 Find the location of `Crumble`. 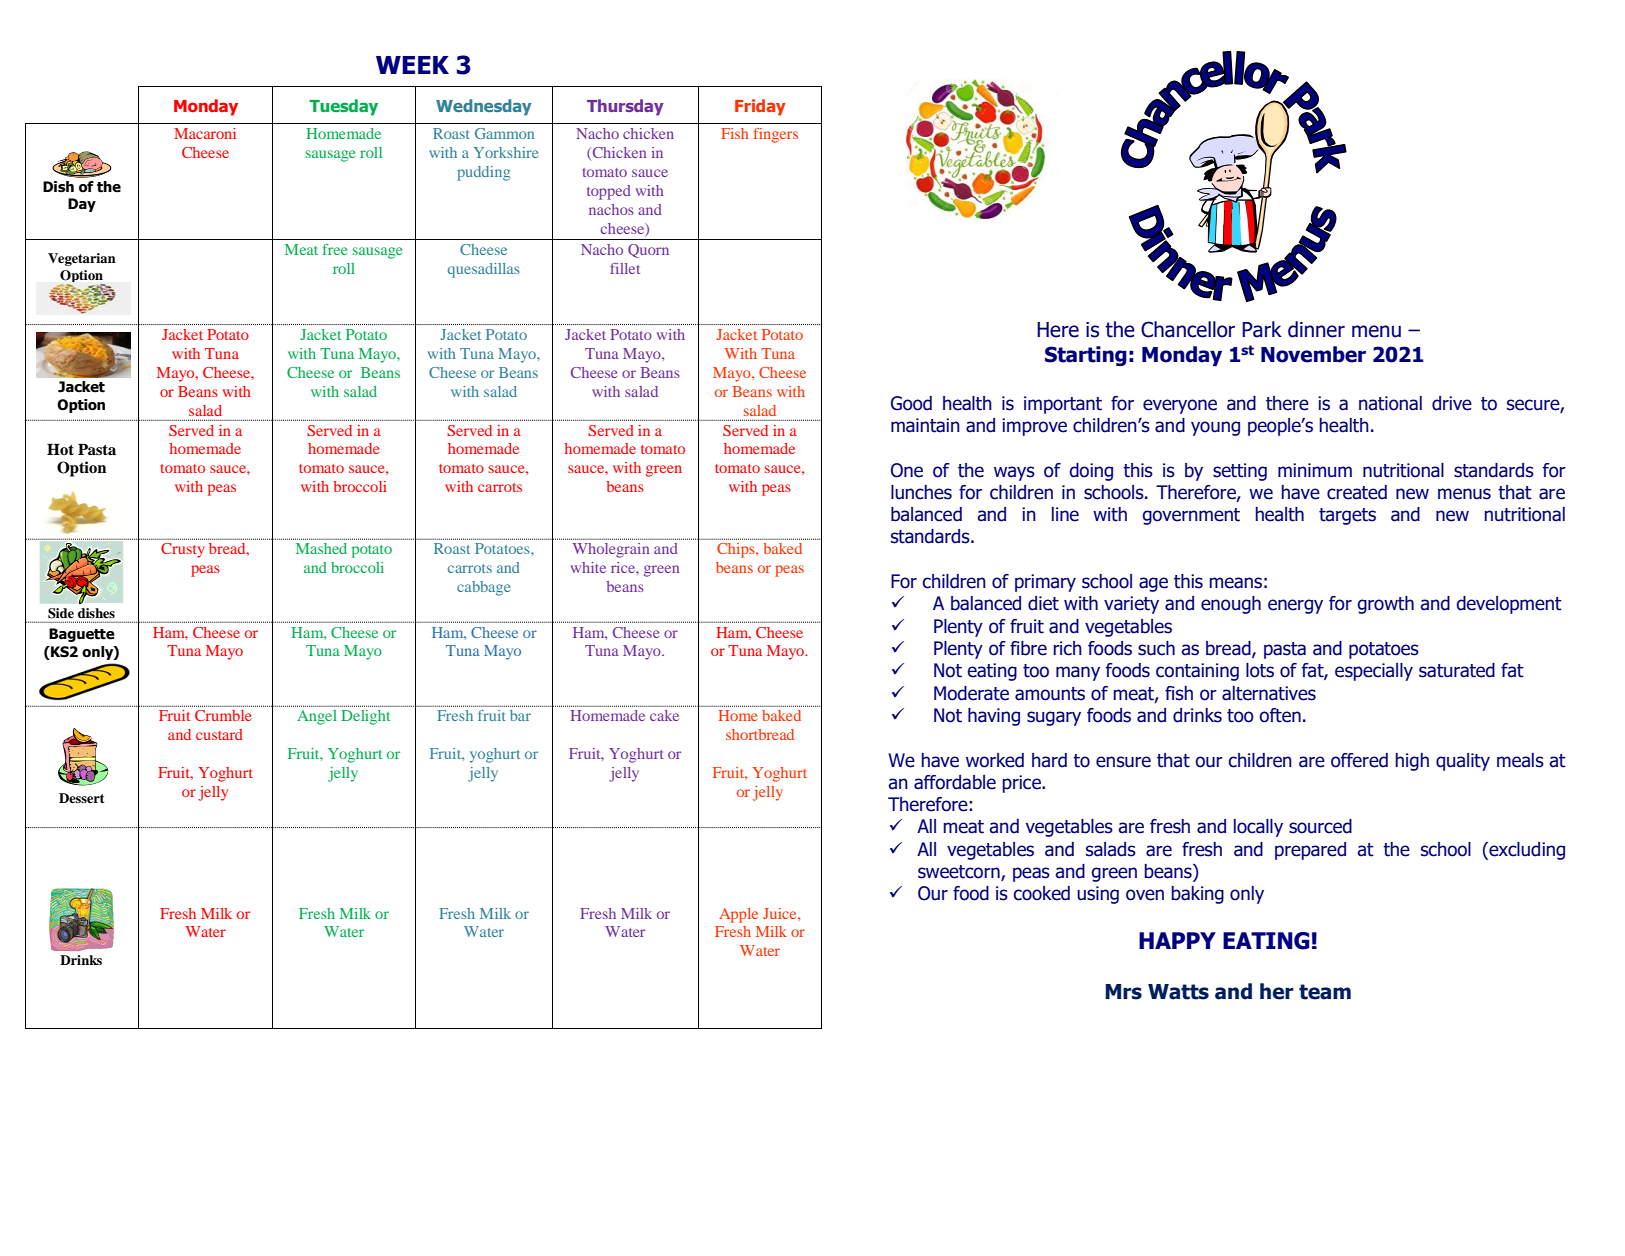

Crumble is located at coordinates (223, 715).
